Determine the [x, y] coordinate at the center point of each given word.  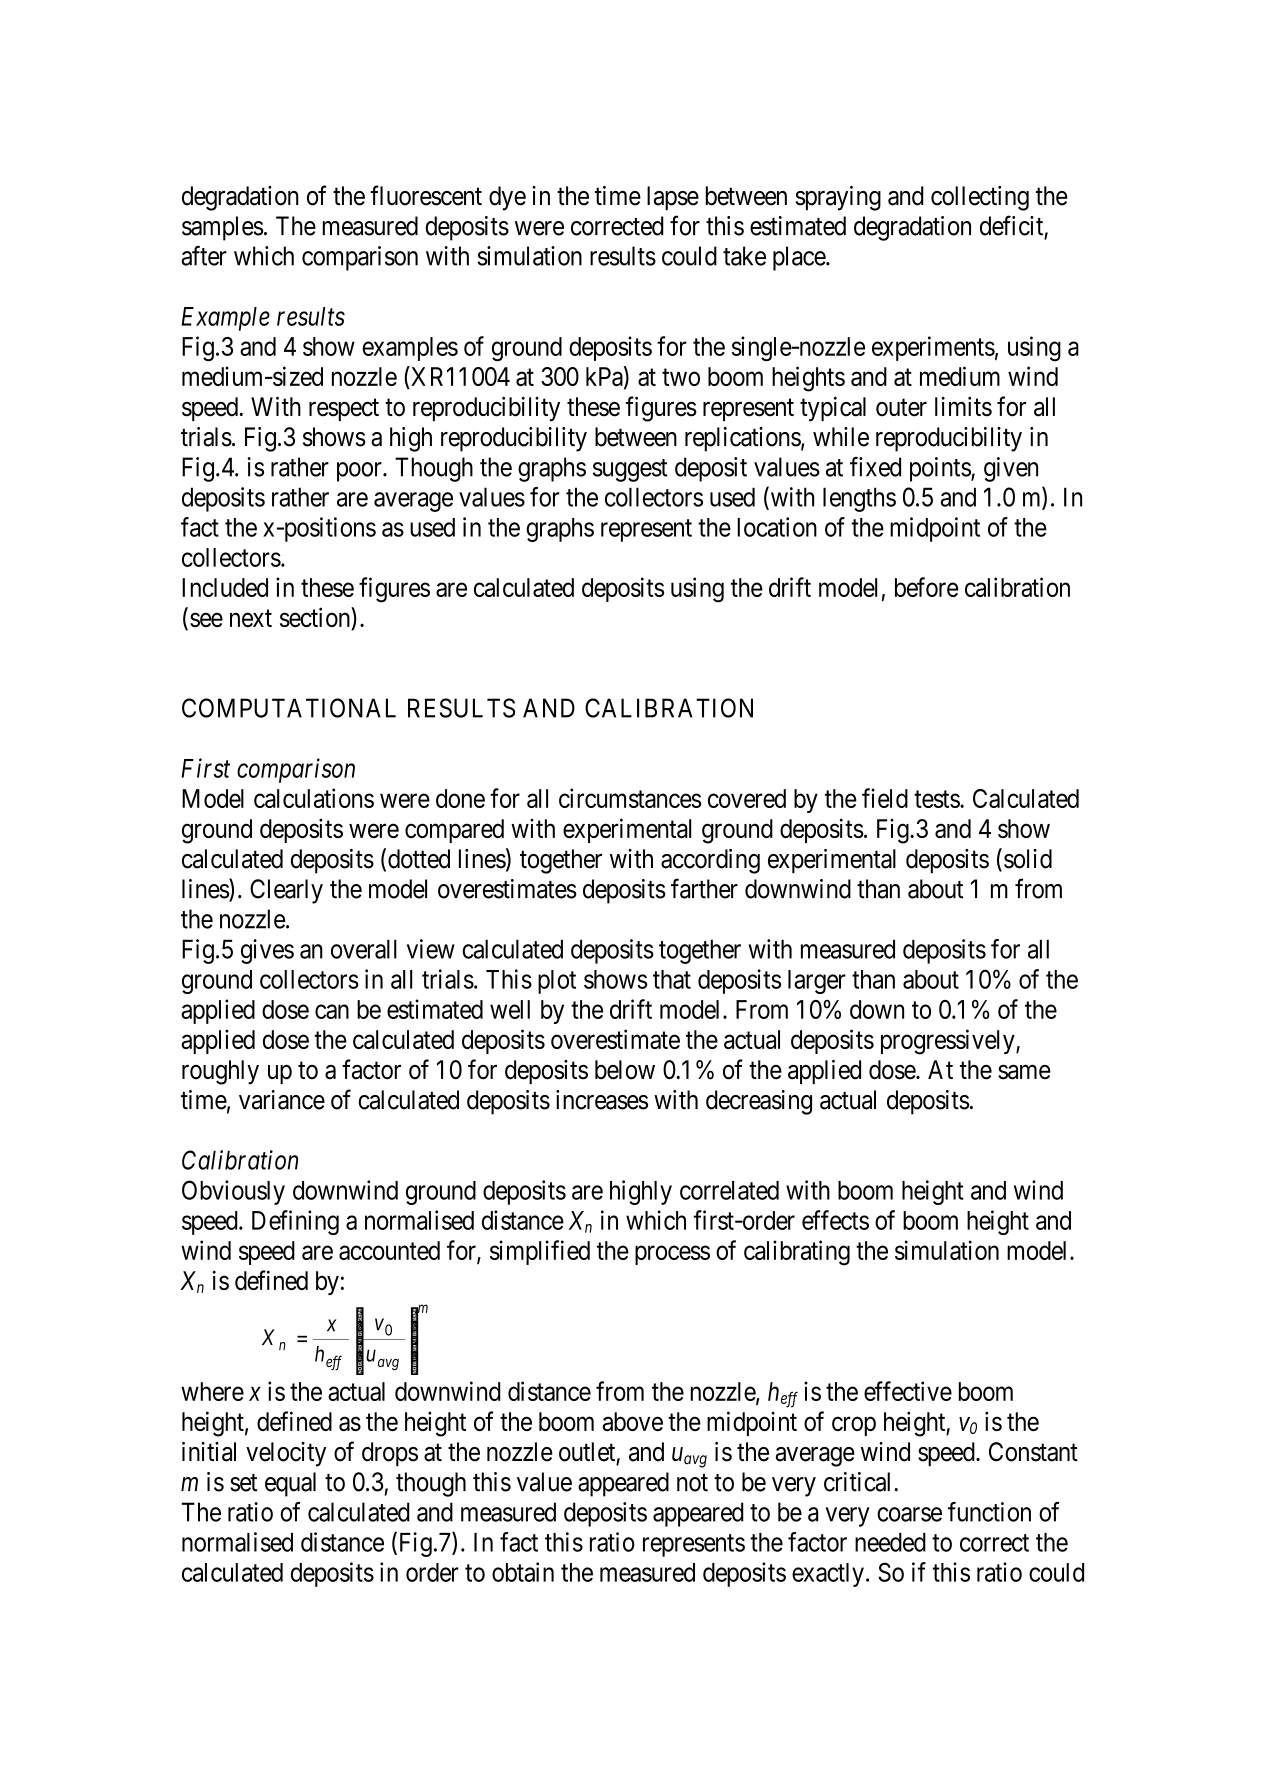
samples [222, 228]
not [692, 1483]
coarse [909, 1514]
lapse [673, 198]
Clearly [286, 891]
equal [290, 1484]
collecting [980, 198]
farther [704, 888]
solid [1028, 859]
